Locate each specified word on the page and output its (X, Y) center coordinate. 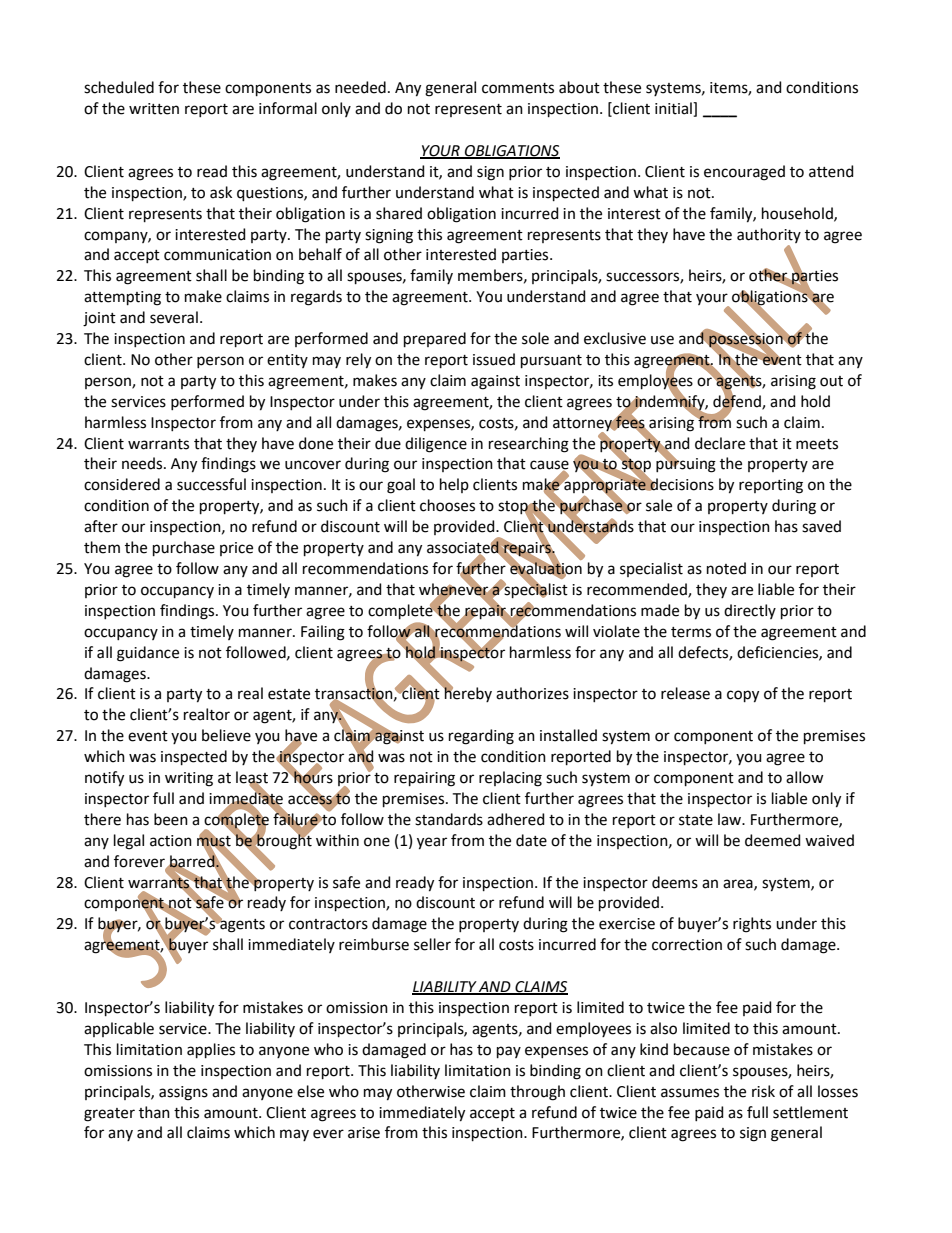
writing (189, 779)
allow (805, 777)
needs (143, 463)
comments (518, 88)
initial (674, 109)
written (154, 109)
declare (720, 443)
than (154, 1112)
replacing (510, 779)
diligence (436, 445)
